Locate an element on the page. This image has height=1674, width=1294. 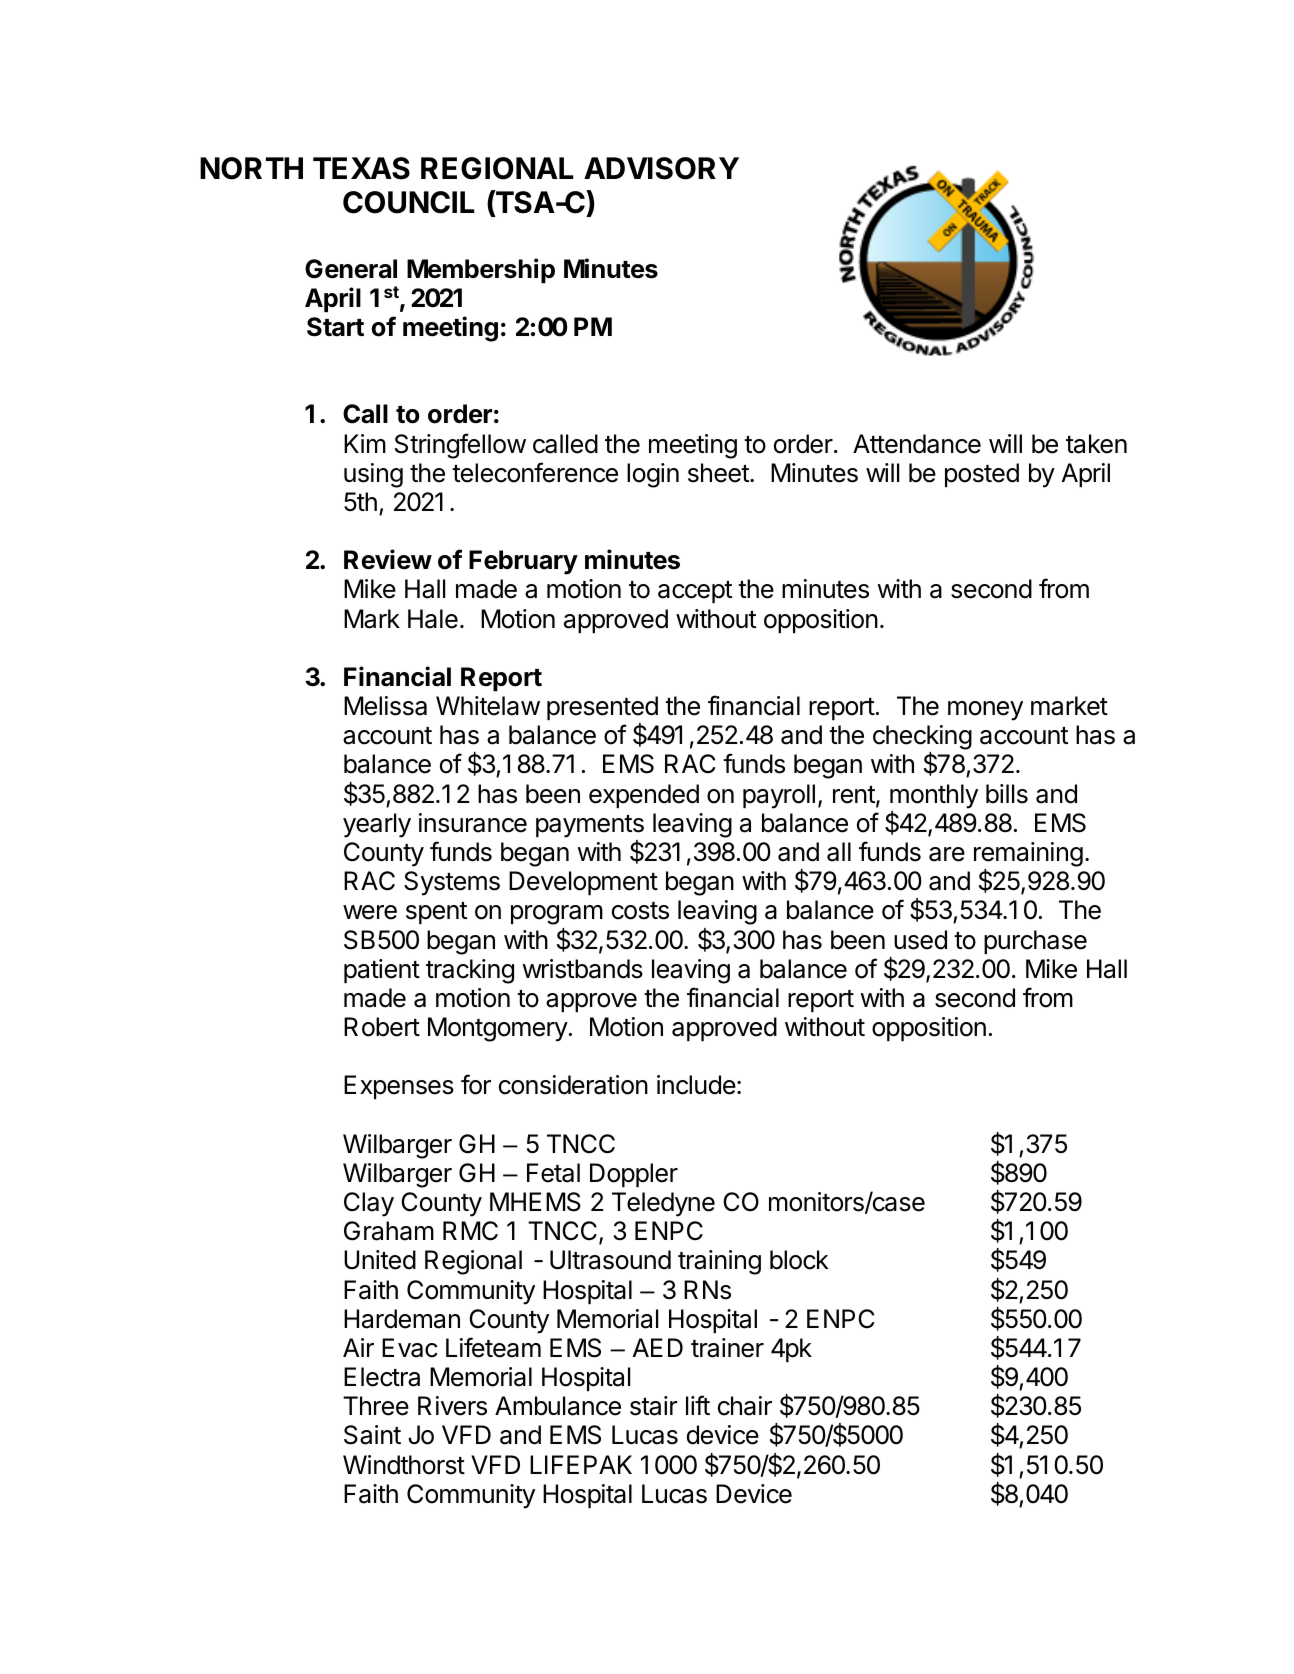
TEXAS is located at coordinates (361, 168).
